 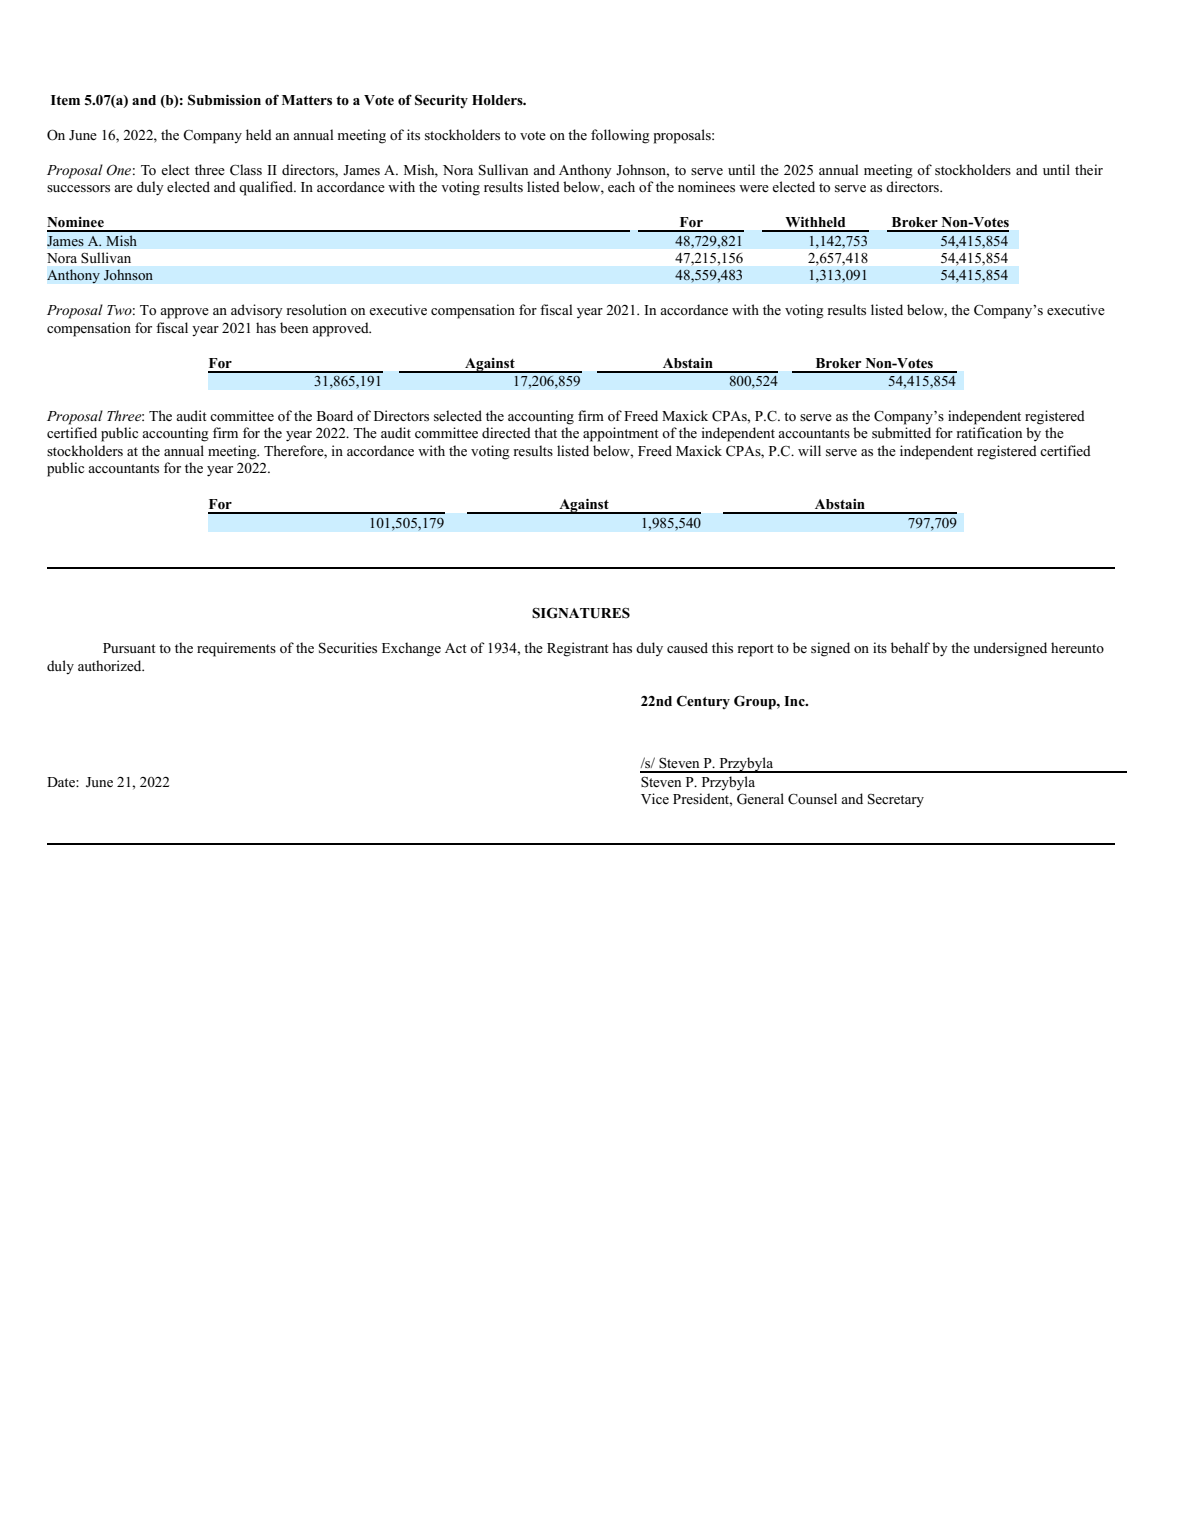 What do you see at coordinates (754, 188) in the document?
I see `were` at bounding box center [754, 188].
